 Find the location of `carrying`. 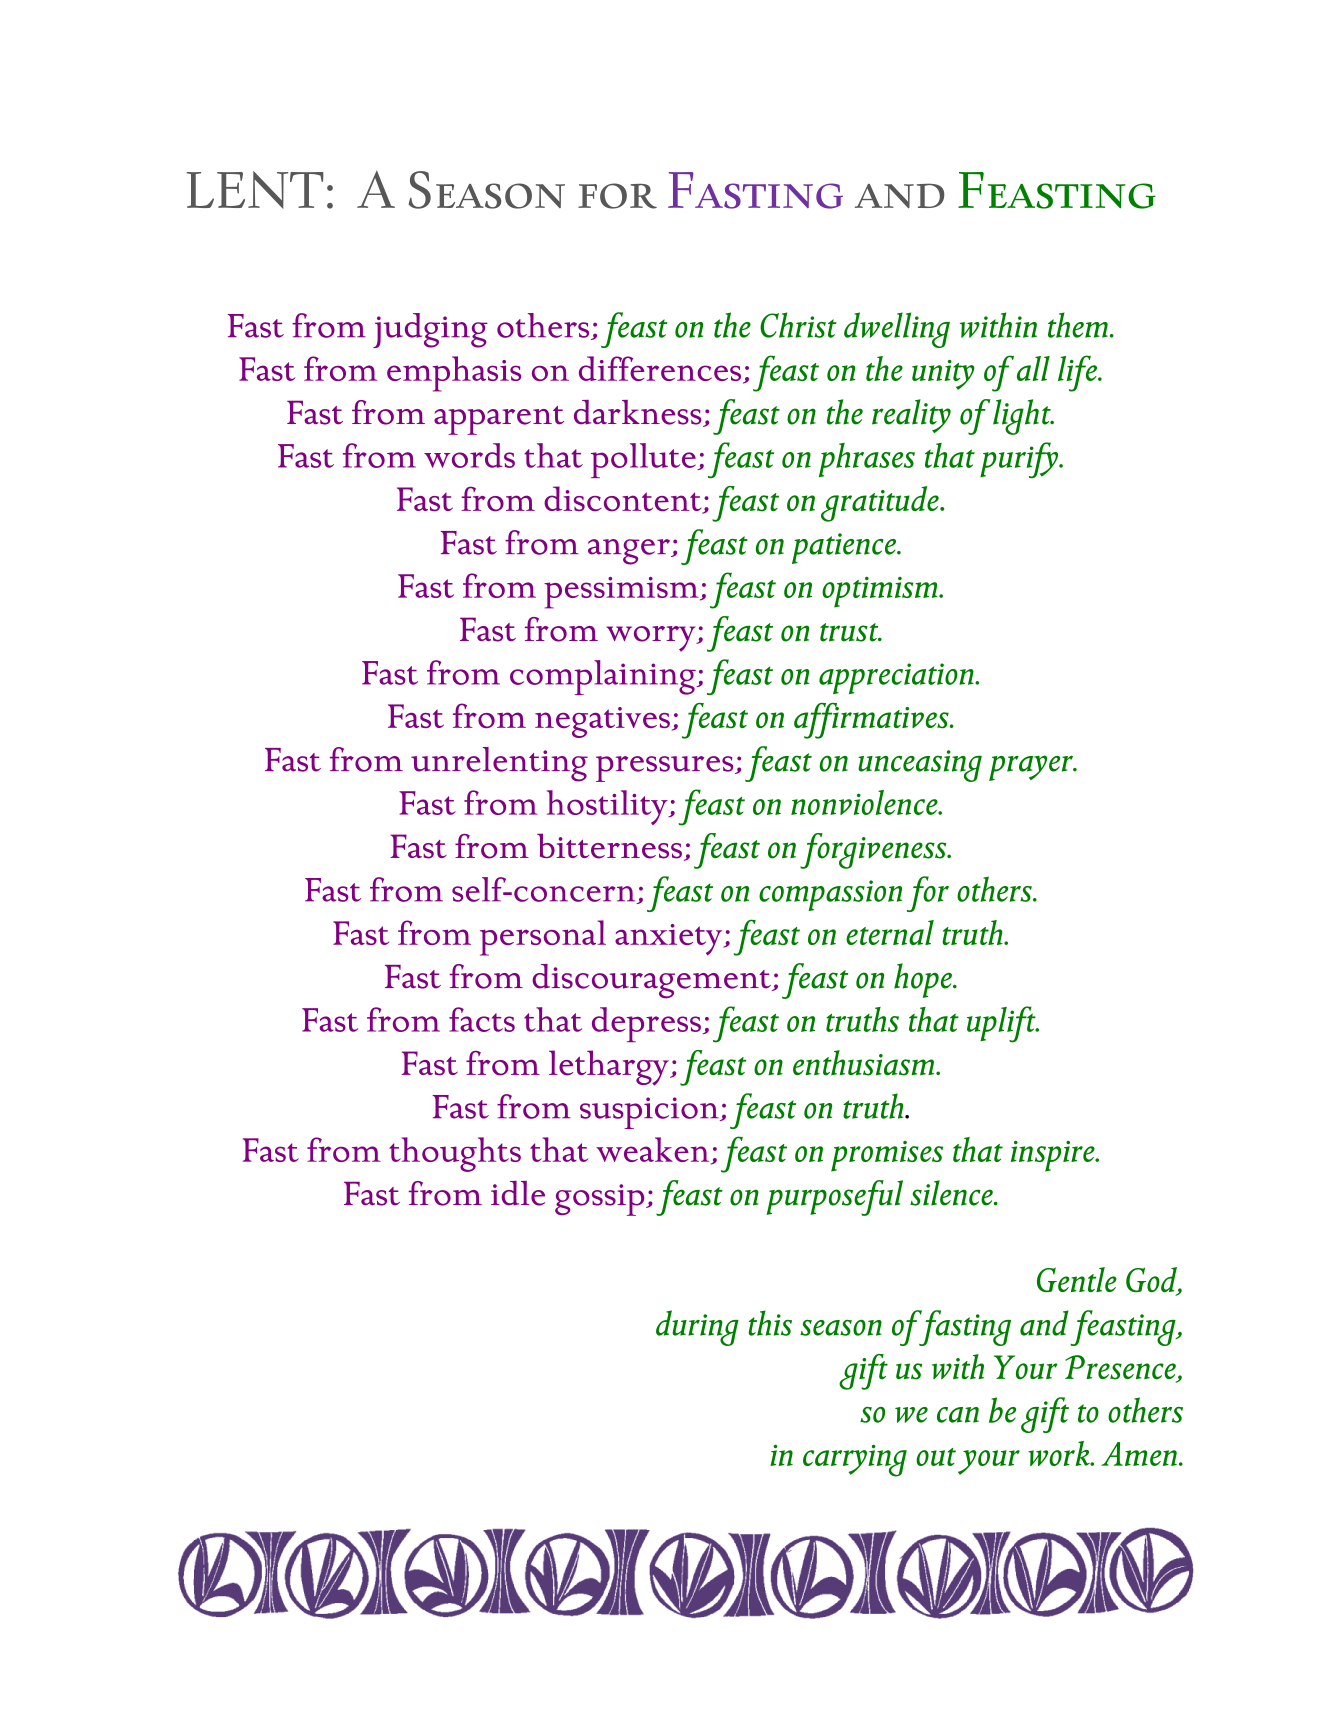

carrying is located at coordinates (855, 1460).
